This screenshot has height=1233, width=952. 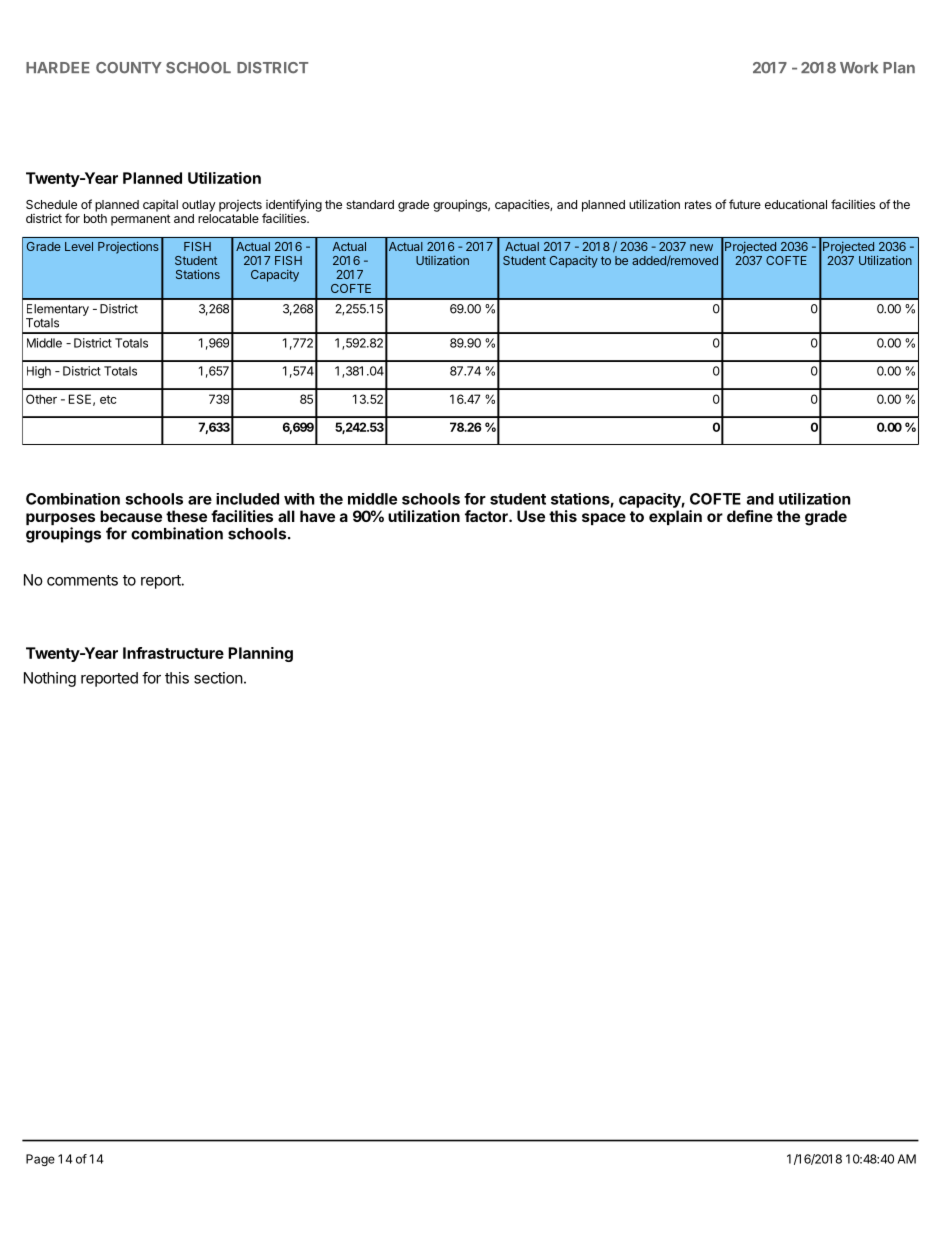 I want to click on space, so click(x=604, y=519).
